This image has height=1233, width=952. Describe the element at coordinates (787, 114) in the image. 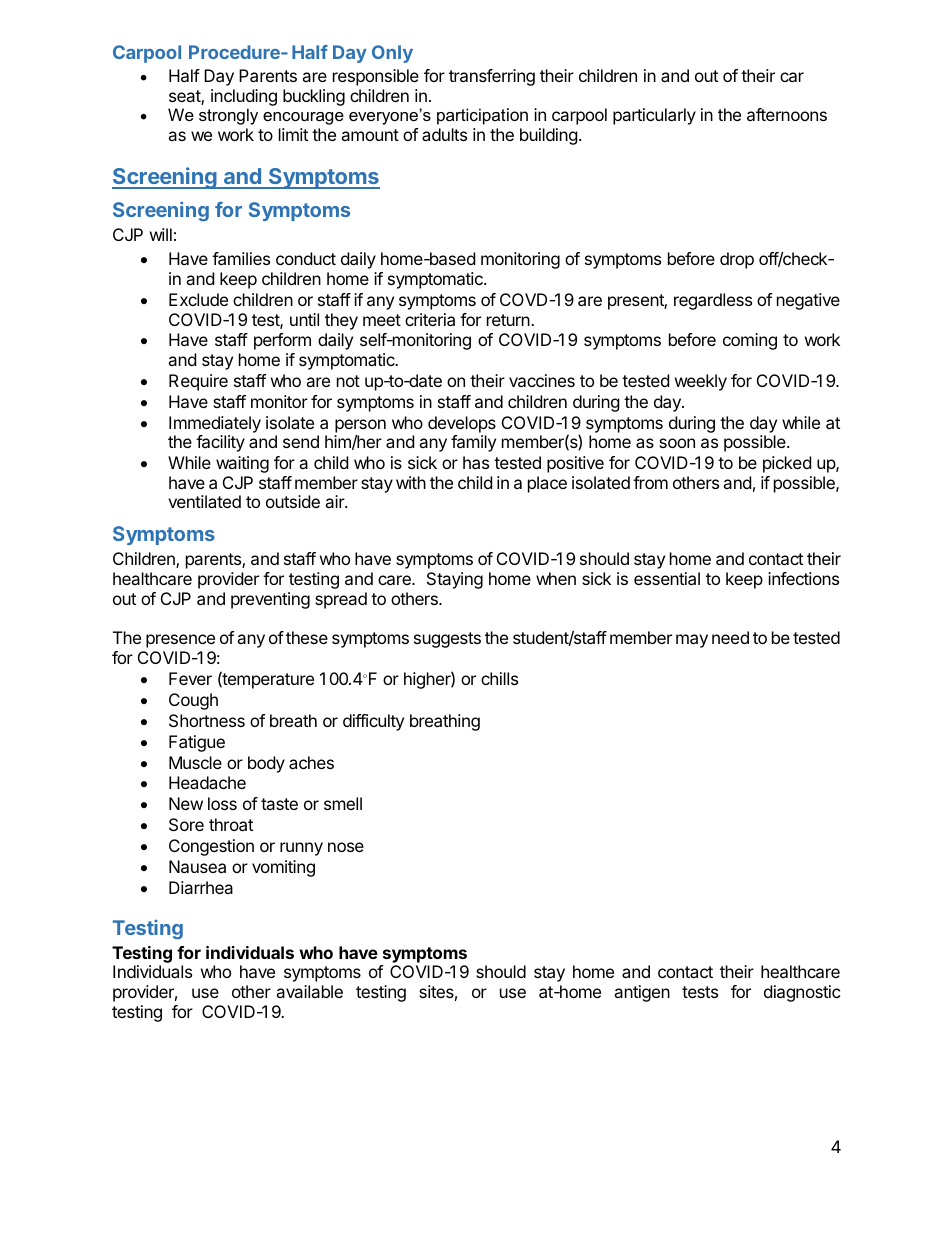

I see `afternoons` at that location.
